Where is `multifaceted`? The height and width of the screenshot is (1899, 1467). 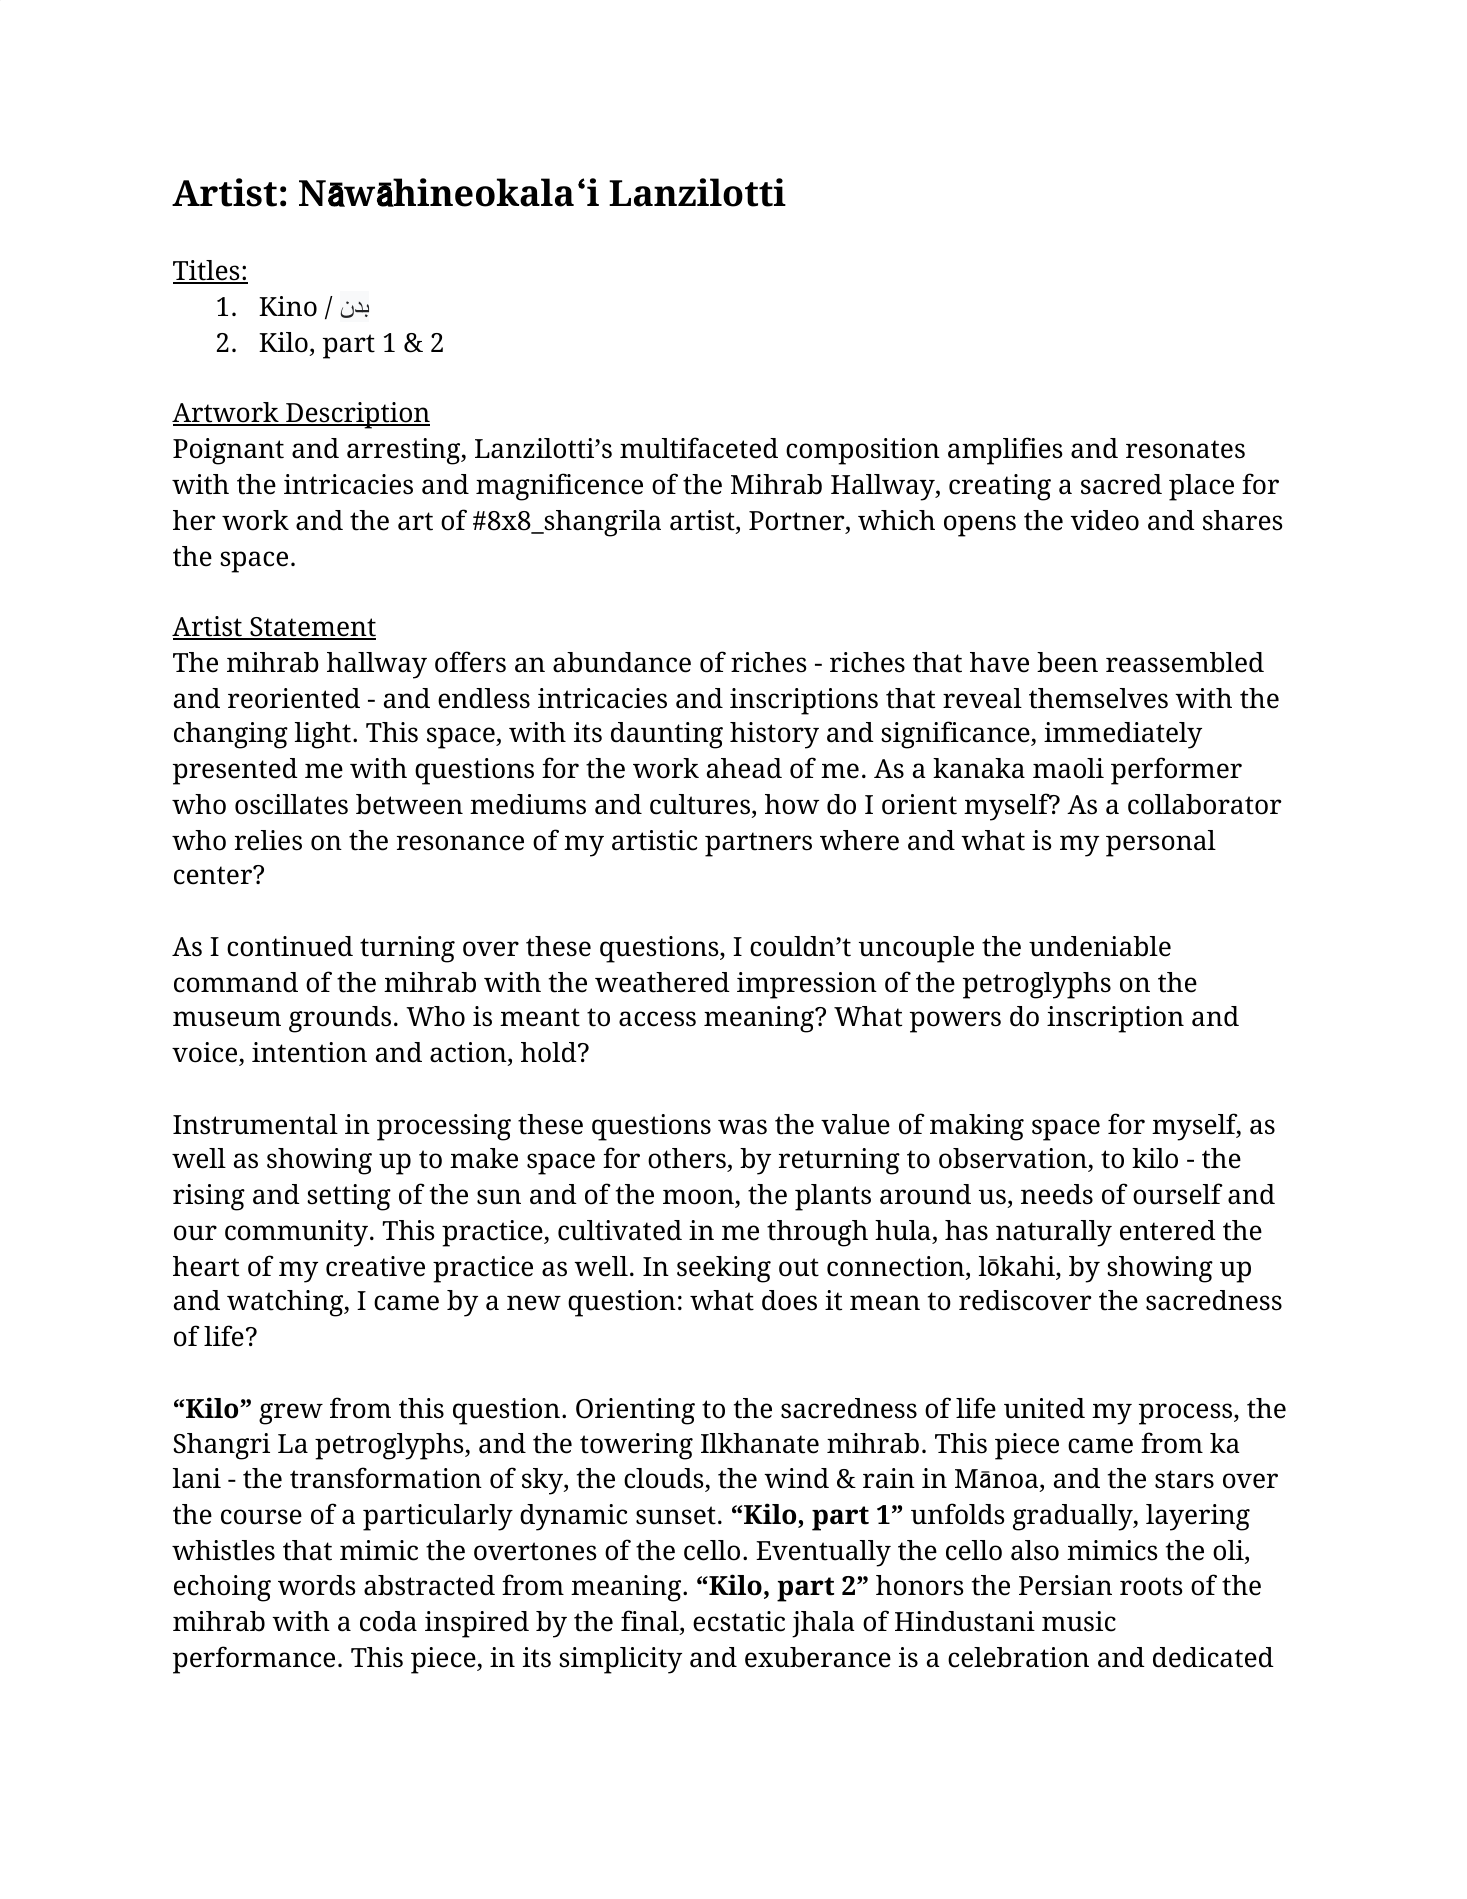
multifaceted is located at coordinates (699, 448).
